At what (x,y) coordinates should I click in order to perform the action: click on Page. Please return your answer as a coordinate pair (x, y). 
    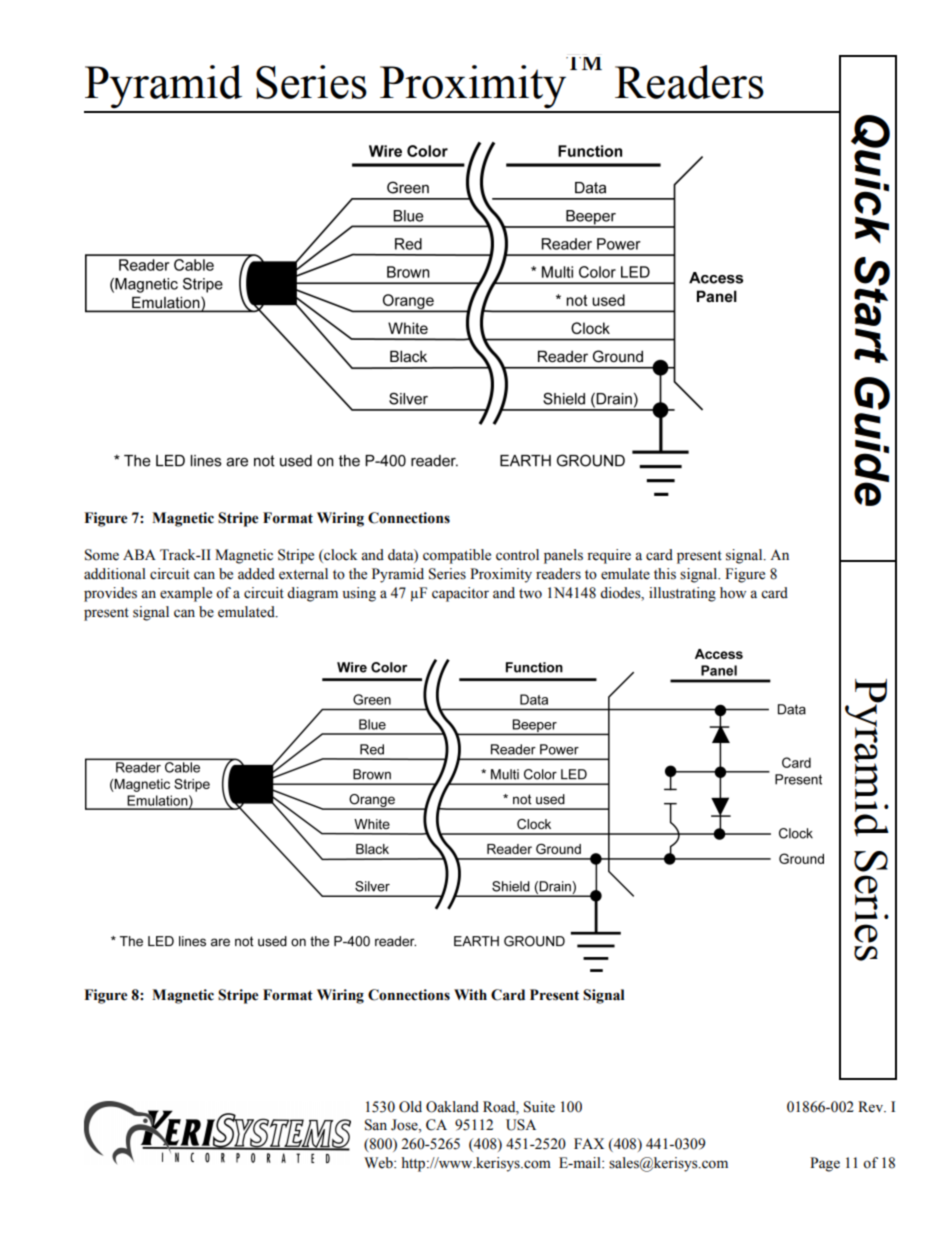
    Looking at the image, I should click on (825, 1164).
